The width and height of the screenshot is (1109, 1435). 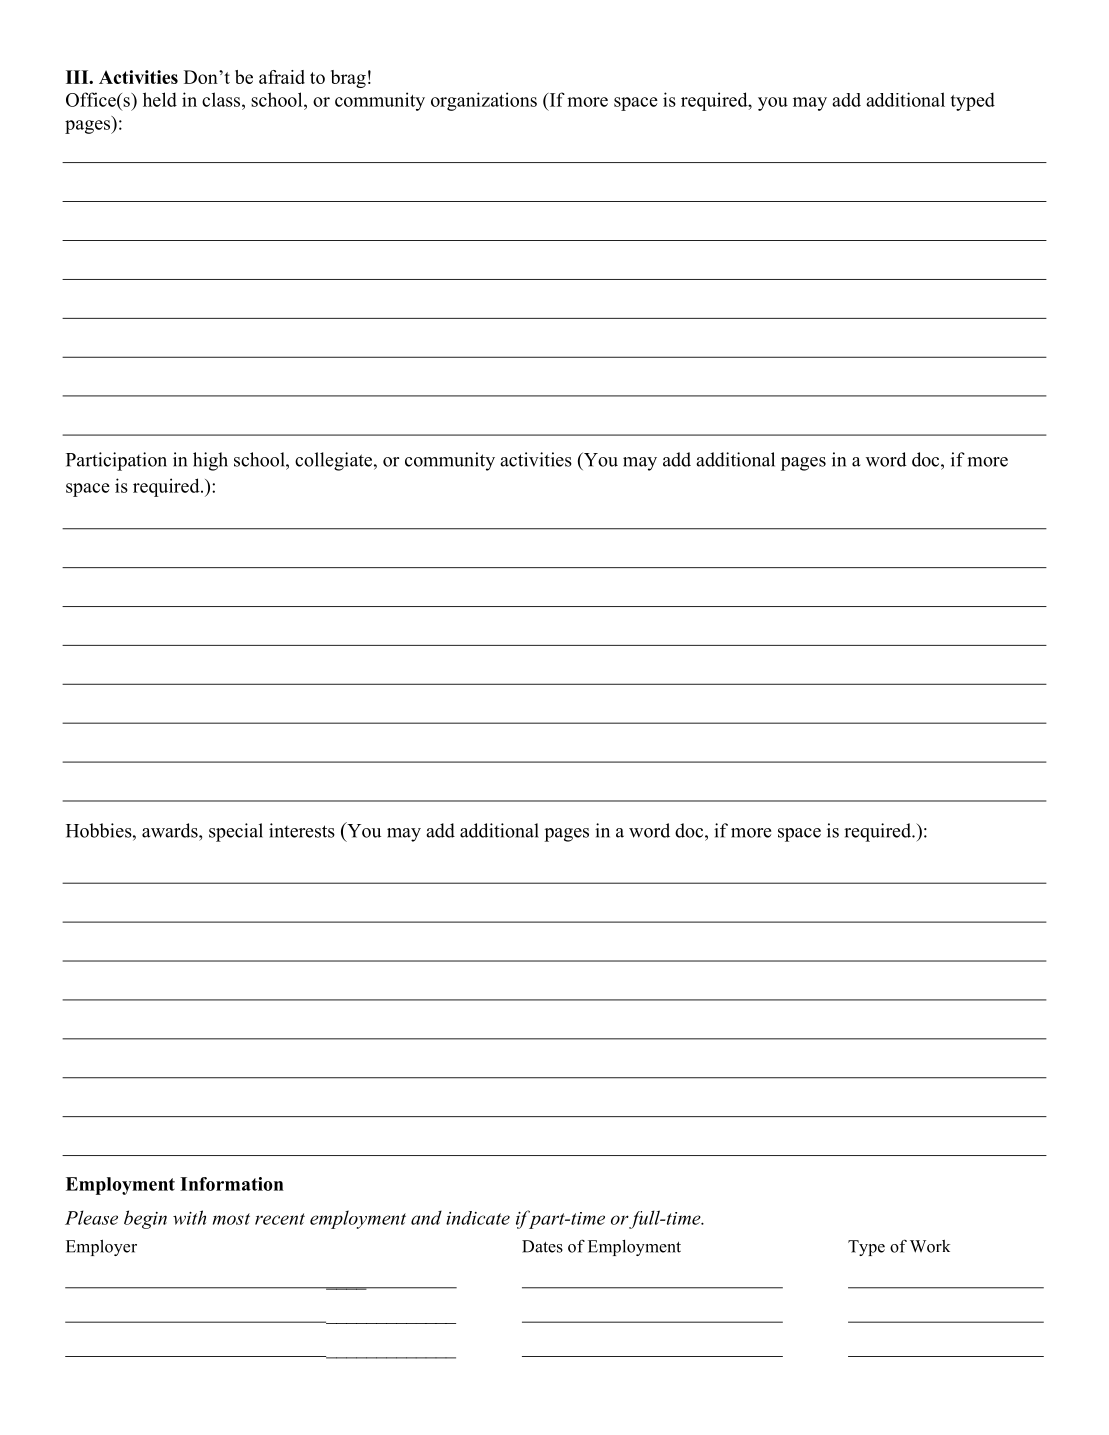 I want to click on indicate, so click(x=478, y=1218).
